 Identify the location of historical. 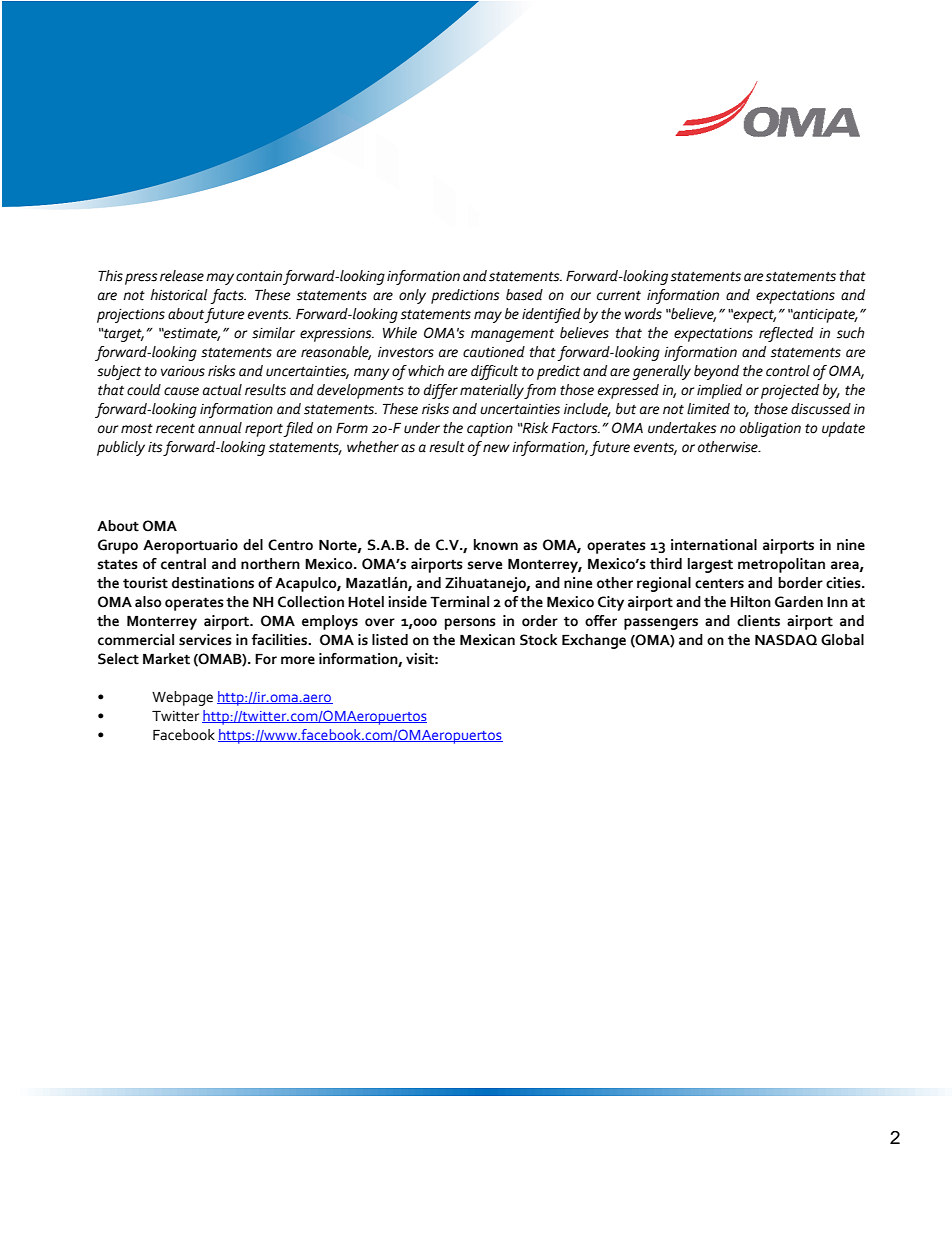
(179, 295).
